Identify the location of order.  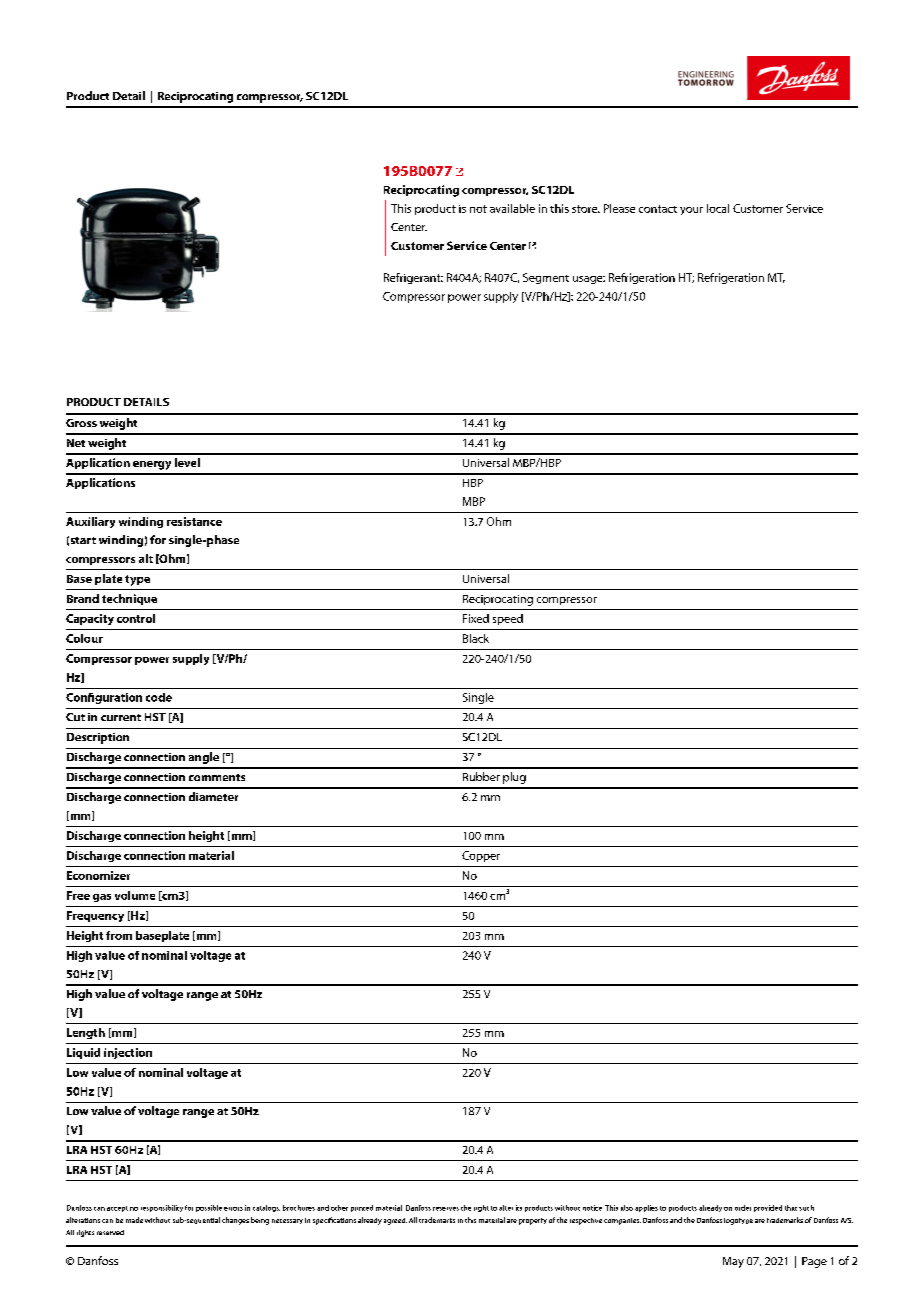
(743, 1208).
